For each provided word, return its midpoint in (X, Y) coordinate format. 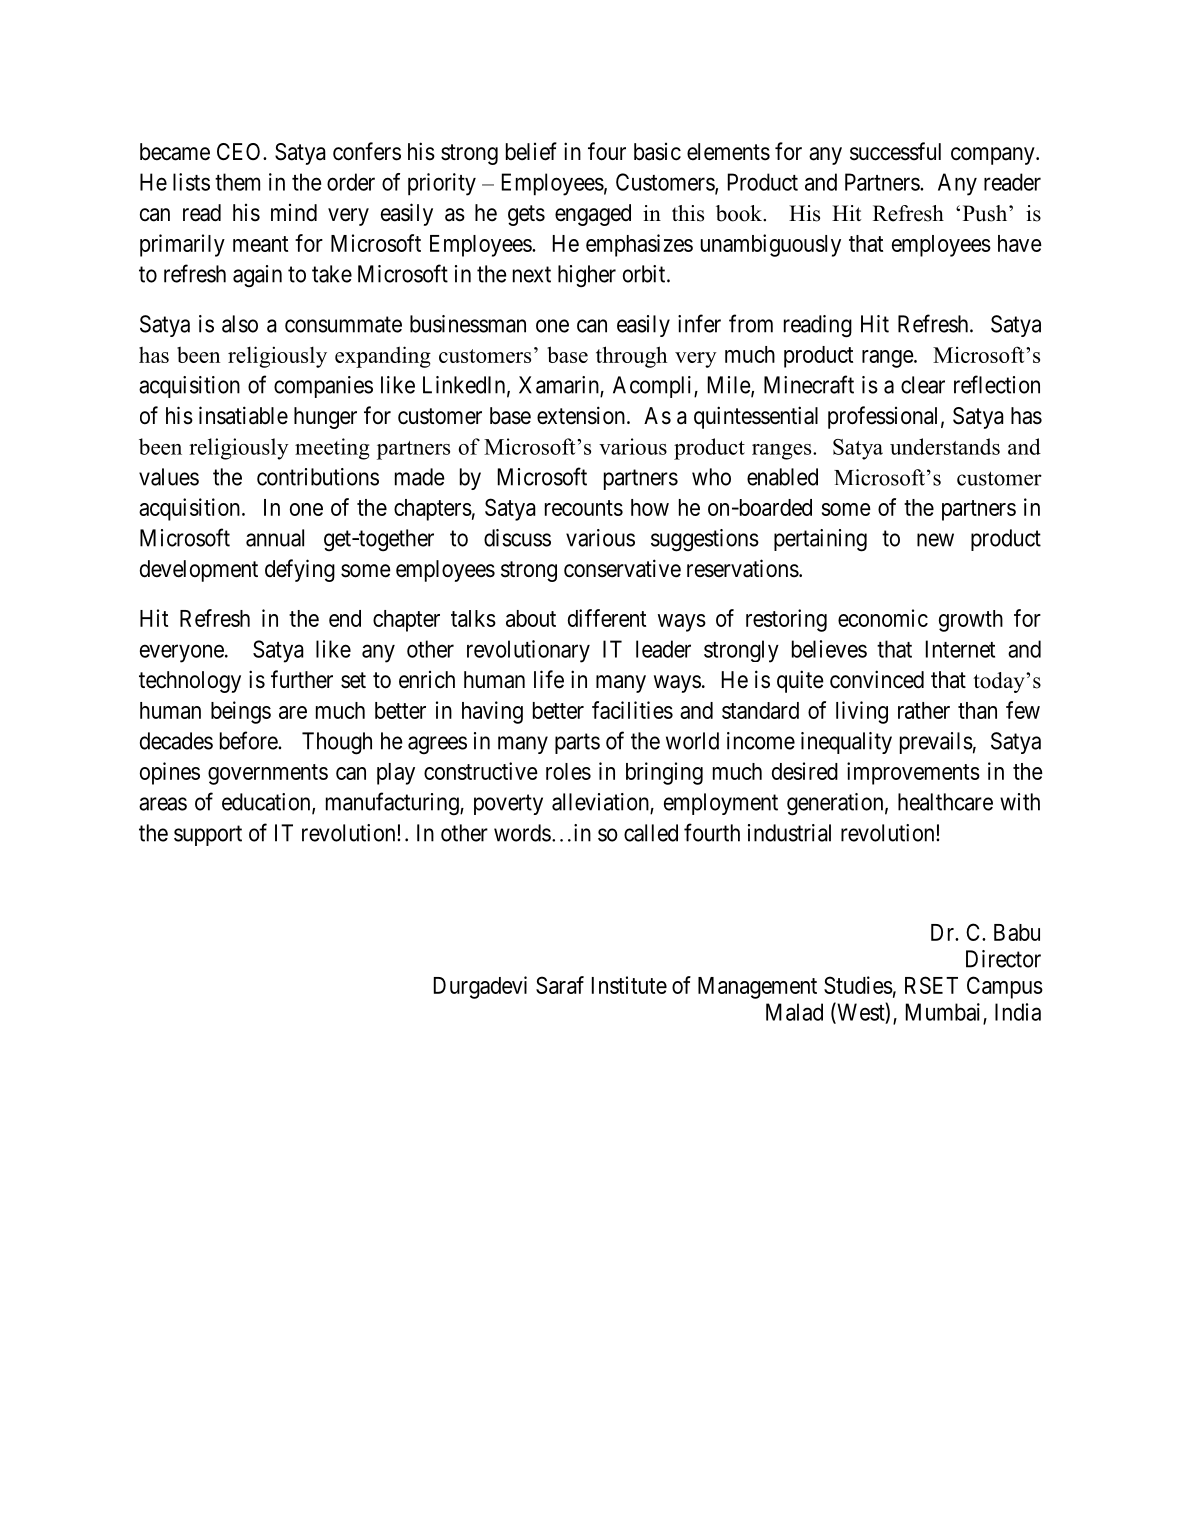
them (237, 182)
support (208, 835)
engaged (593, 215)
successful (895, 151)
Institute (629, 985)
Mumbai (943, 1012)
